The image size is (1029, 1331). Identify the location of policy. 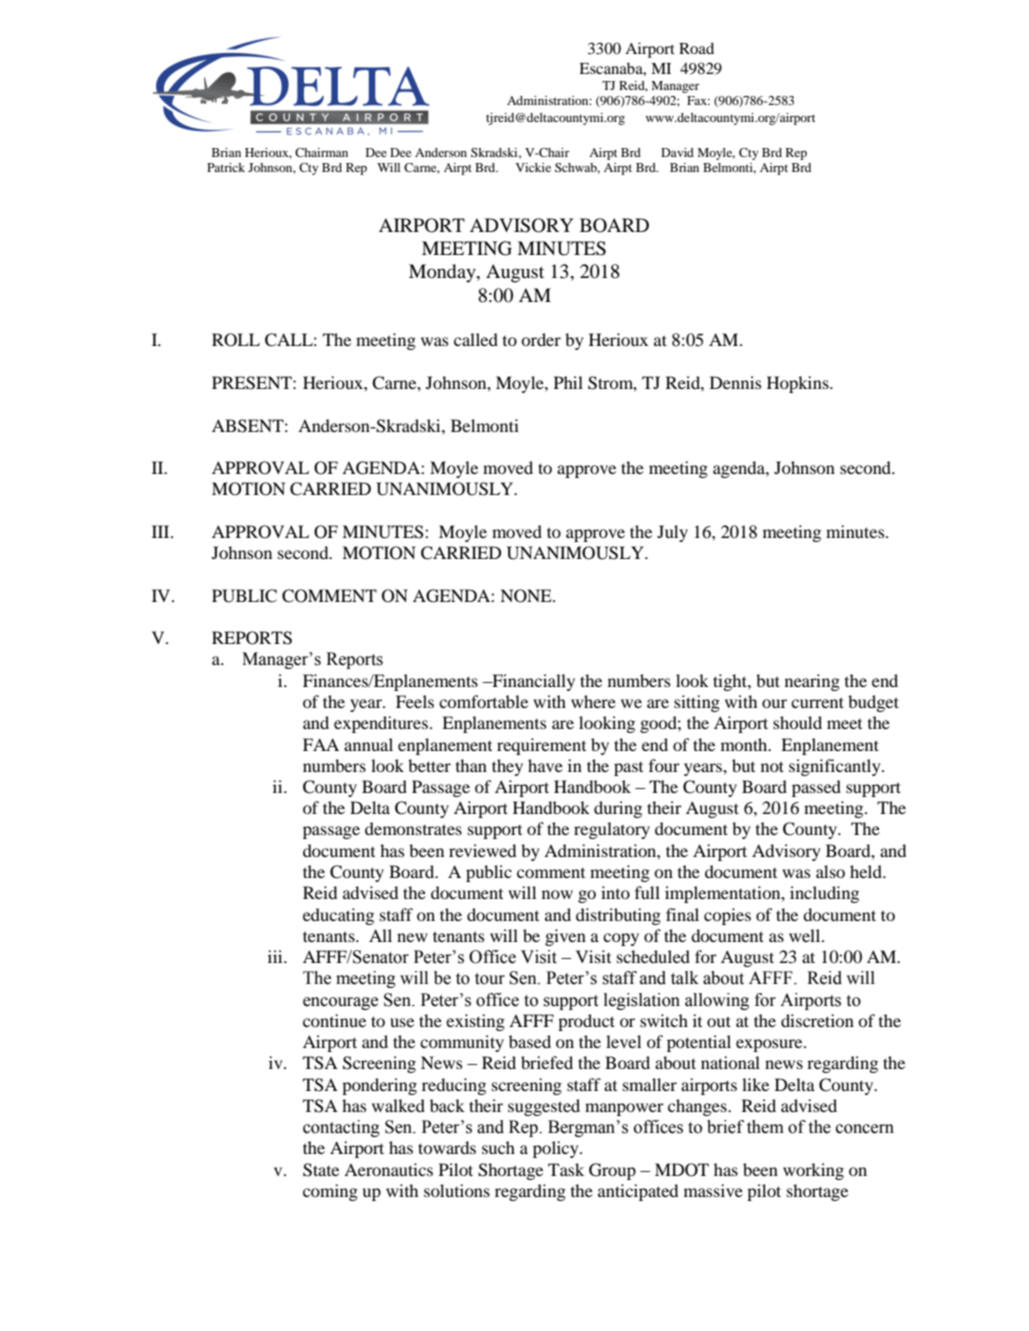
(557, 1149).
